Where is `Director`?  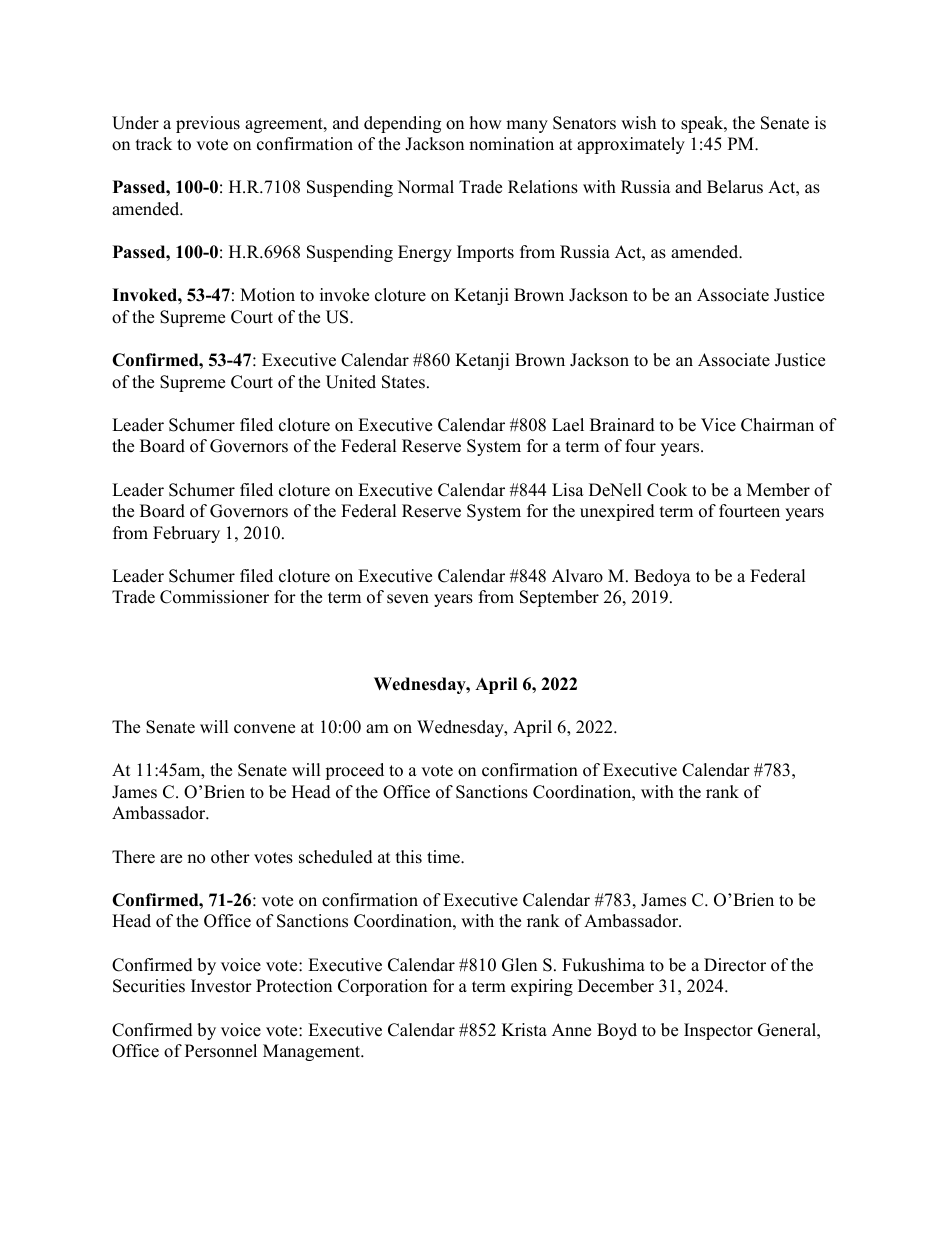 Director is located at coordinates (735, 965).
